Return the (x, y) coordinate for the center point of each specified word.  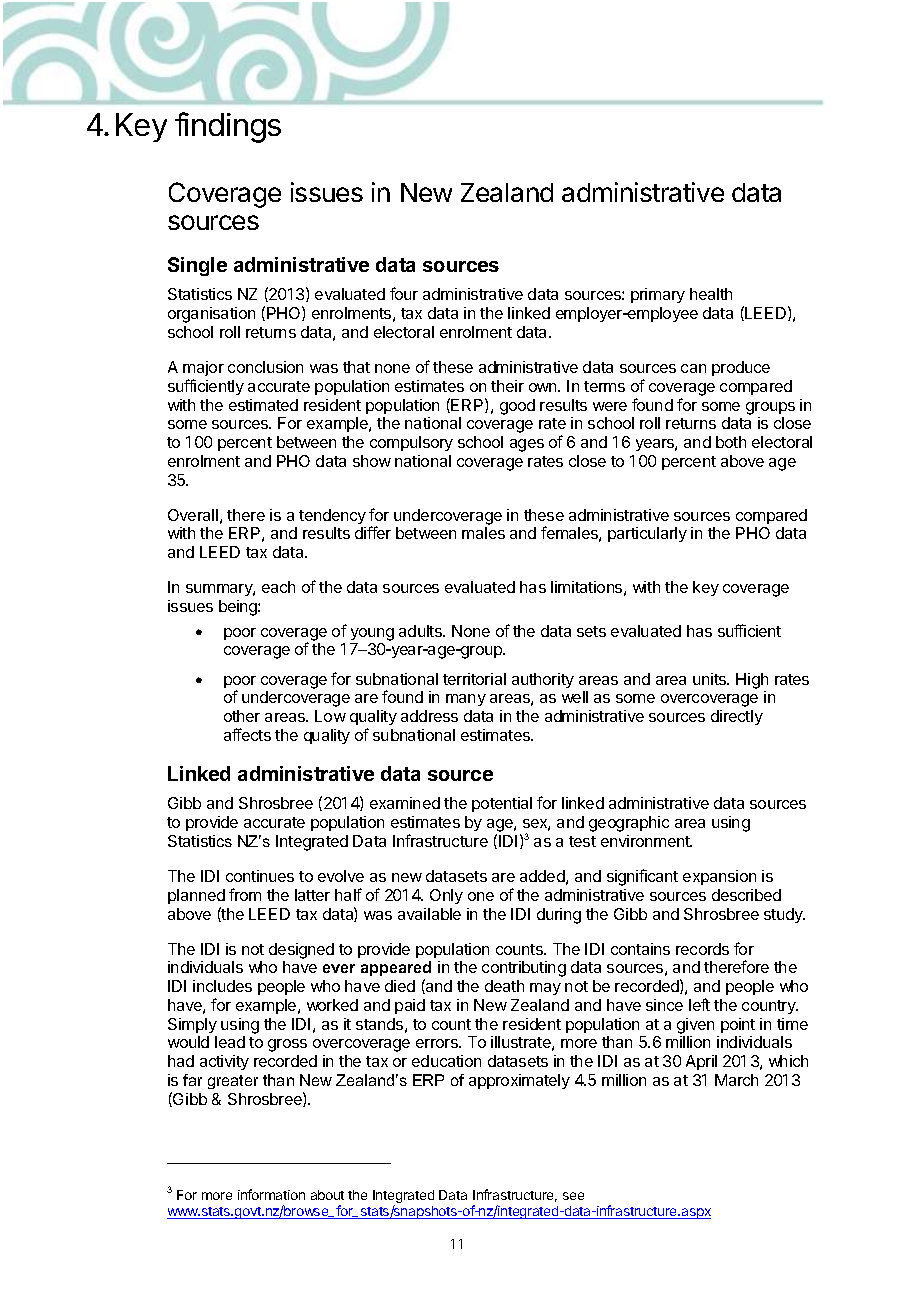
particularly (647, 534)
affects (247, 734)
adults (421, 631)
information (271, 1194)
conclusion (265, 367)
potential (502, 804)
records (702, 949)
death (504, 986)
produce (741, 368)
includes (222, 986)
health (711, 294)
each (278, 587)
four (404, 293)
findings (228, 127)
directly (737, 717)
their (507, 386)
